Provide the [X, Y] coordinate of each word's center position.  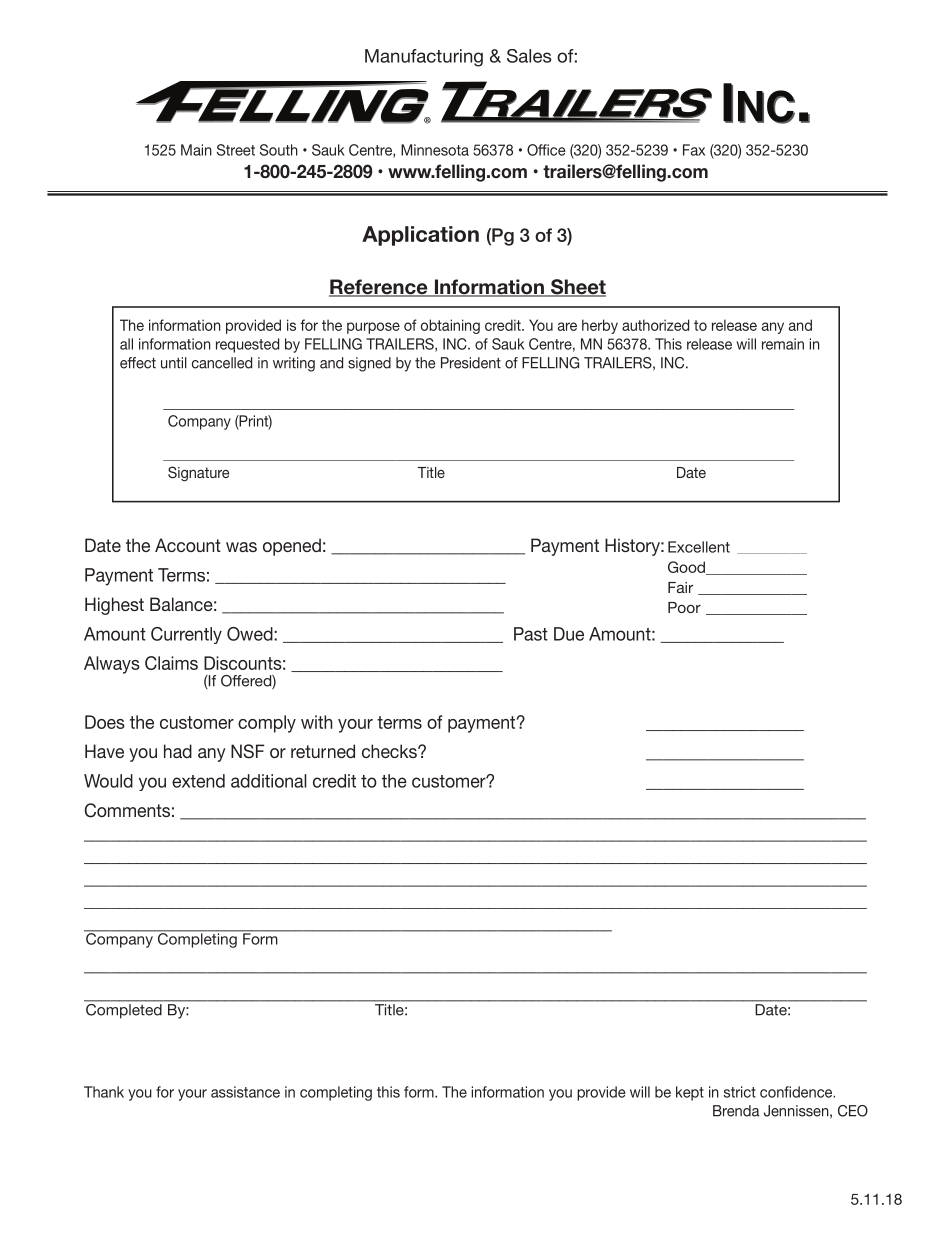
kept [690, 1093]
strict [740, 1092]
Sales [529, 56]
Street [236, 150]
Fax [694, 150]
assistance [245, 1092]
